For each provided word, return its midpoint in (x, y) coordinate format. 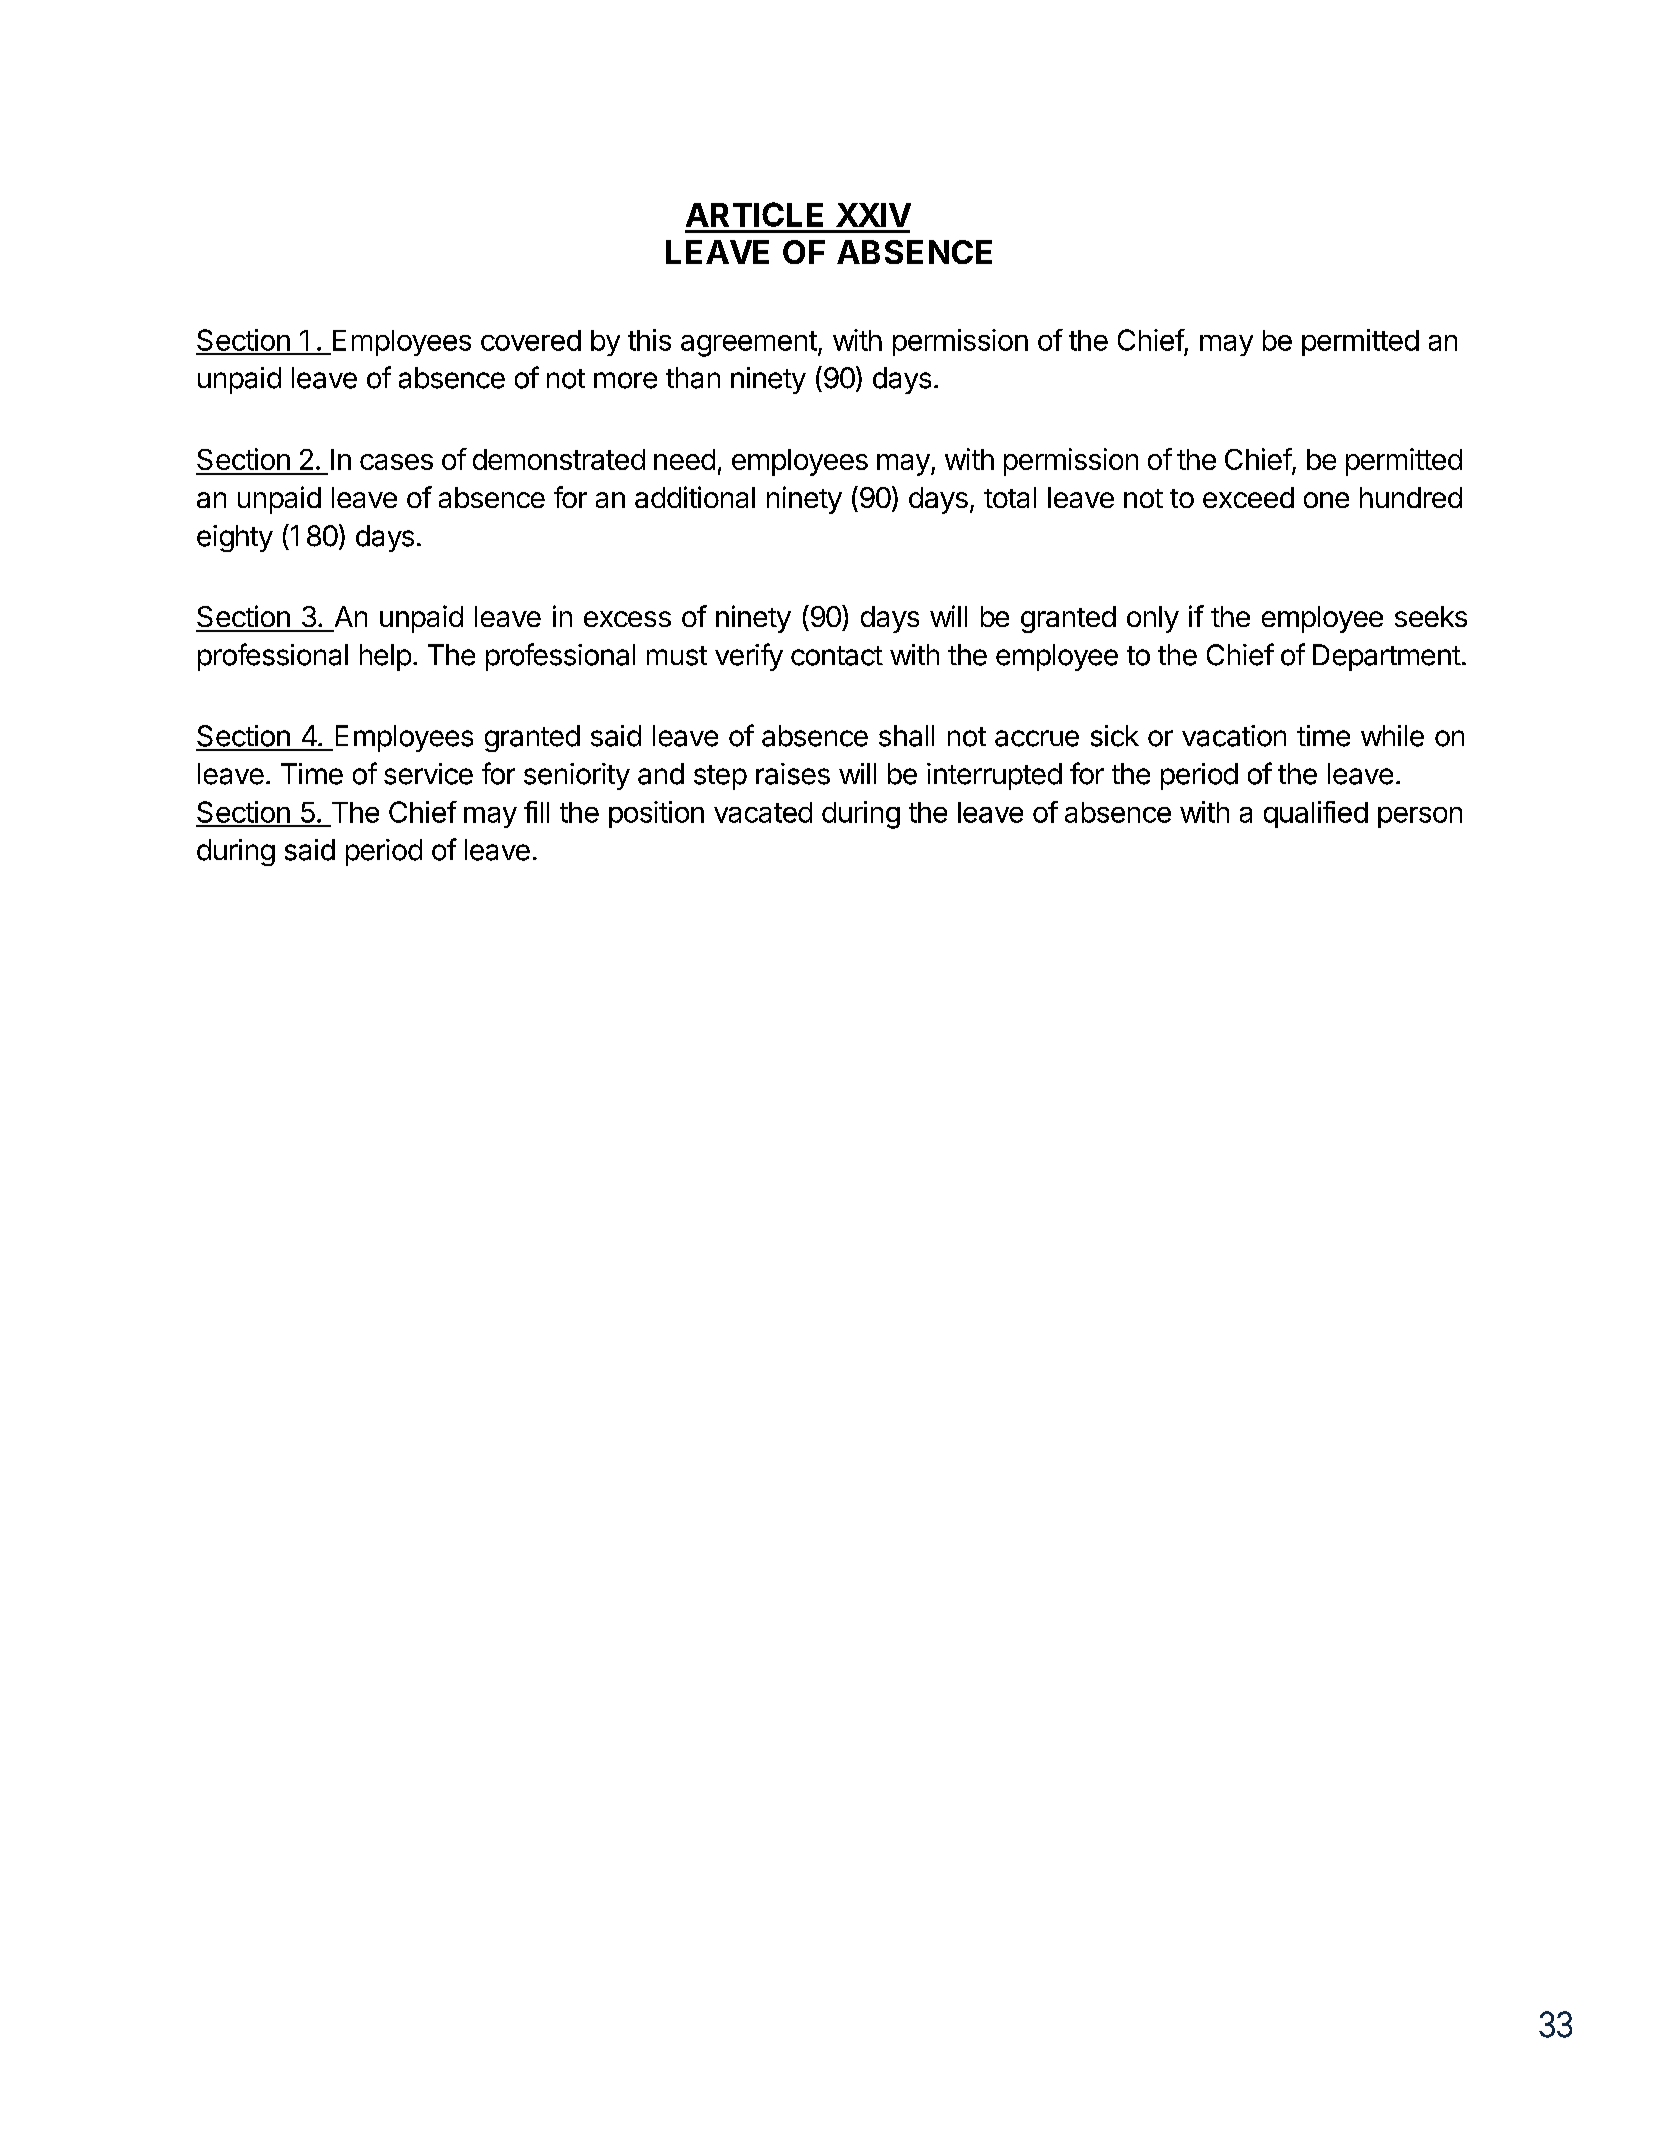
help (385, 657)
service (428, 774)
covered (531, 340)
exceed (1248, 497)
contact (837, 656)
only (1153, 619)
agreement (749, 344)
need (684, 459)
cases (396, 462)
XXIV (873, 215)
